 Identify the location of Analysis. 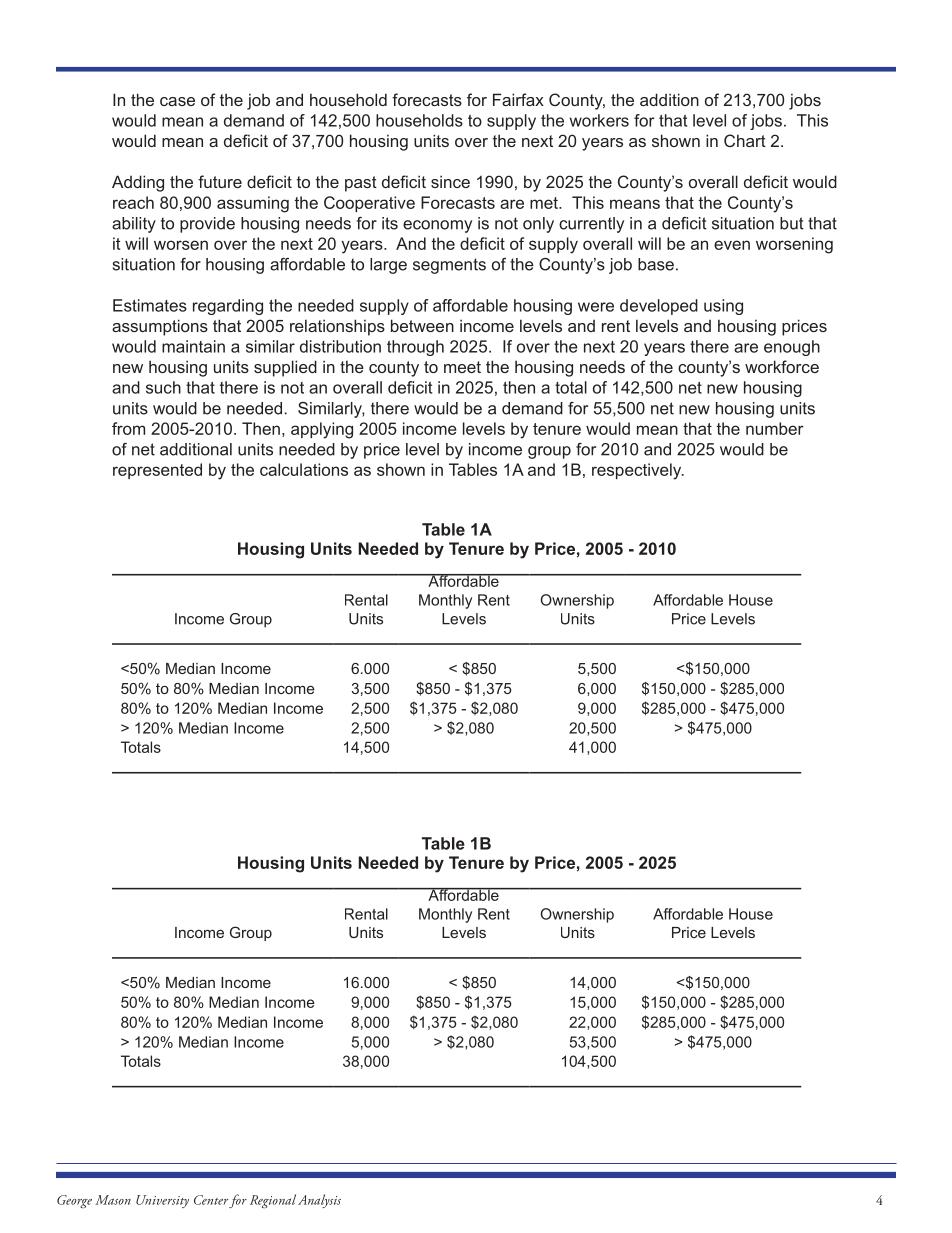
(319, 1201).
